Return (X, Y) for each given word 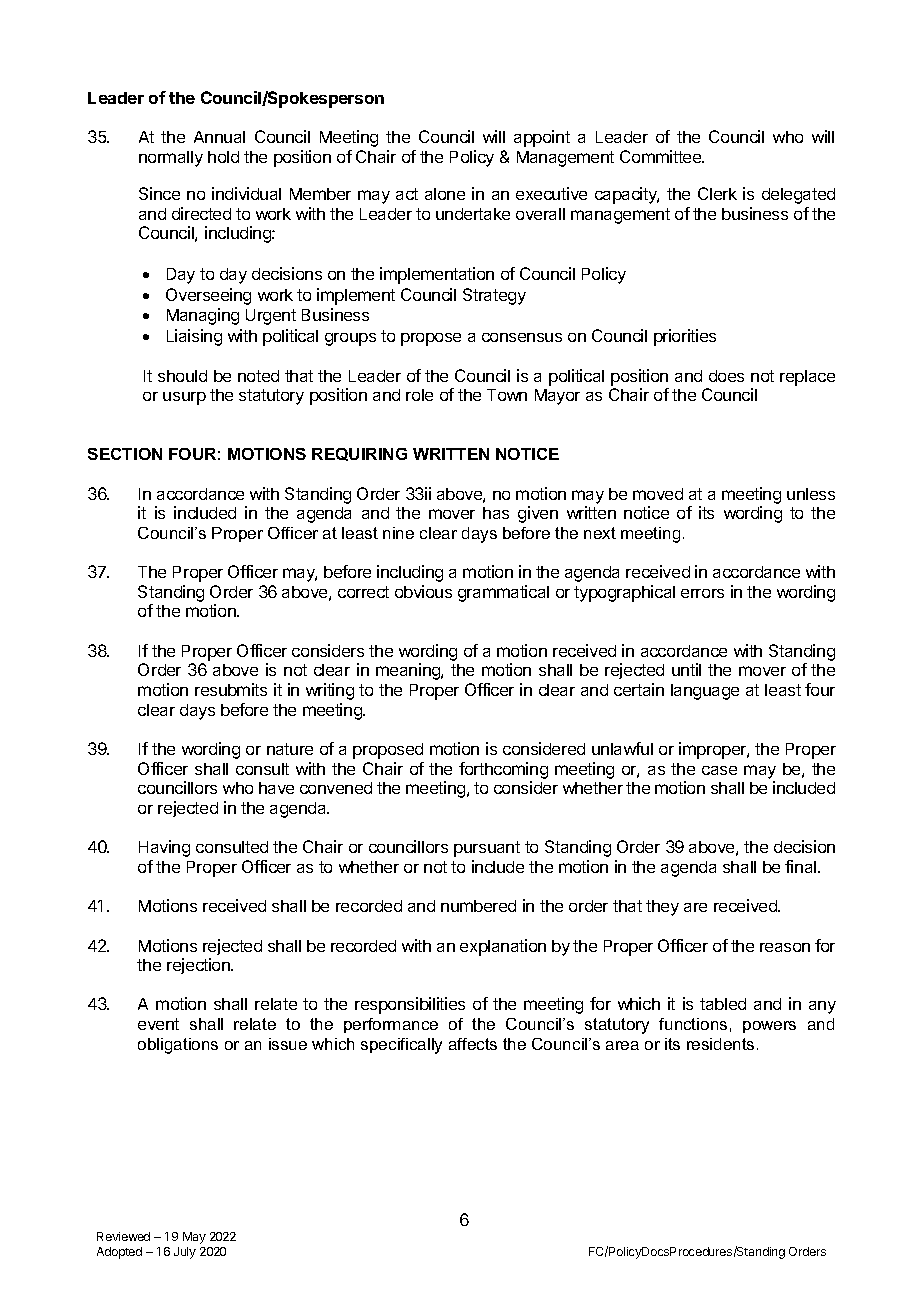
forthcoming (503, 770)
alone (445, 194)
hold (223, 157)
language (705, 692)
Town (507, 395)
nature (290, 749)
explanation (503, 947)
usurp (184, 398)
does (726, 376)
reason (785, 947)
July (185, 1253)
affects (473, 1044)
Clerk (717, 193)
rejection (199, 966)
